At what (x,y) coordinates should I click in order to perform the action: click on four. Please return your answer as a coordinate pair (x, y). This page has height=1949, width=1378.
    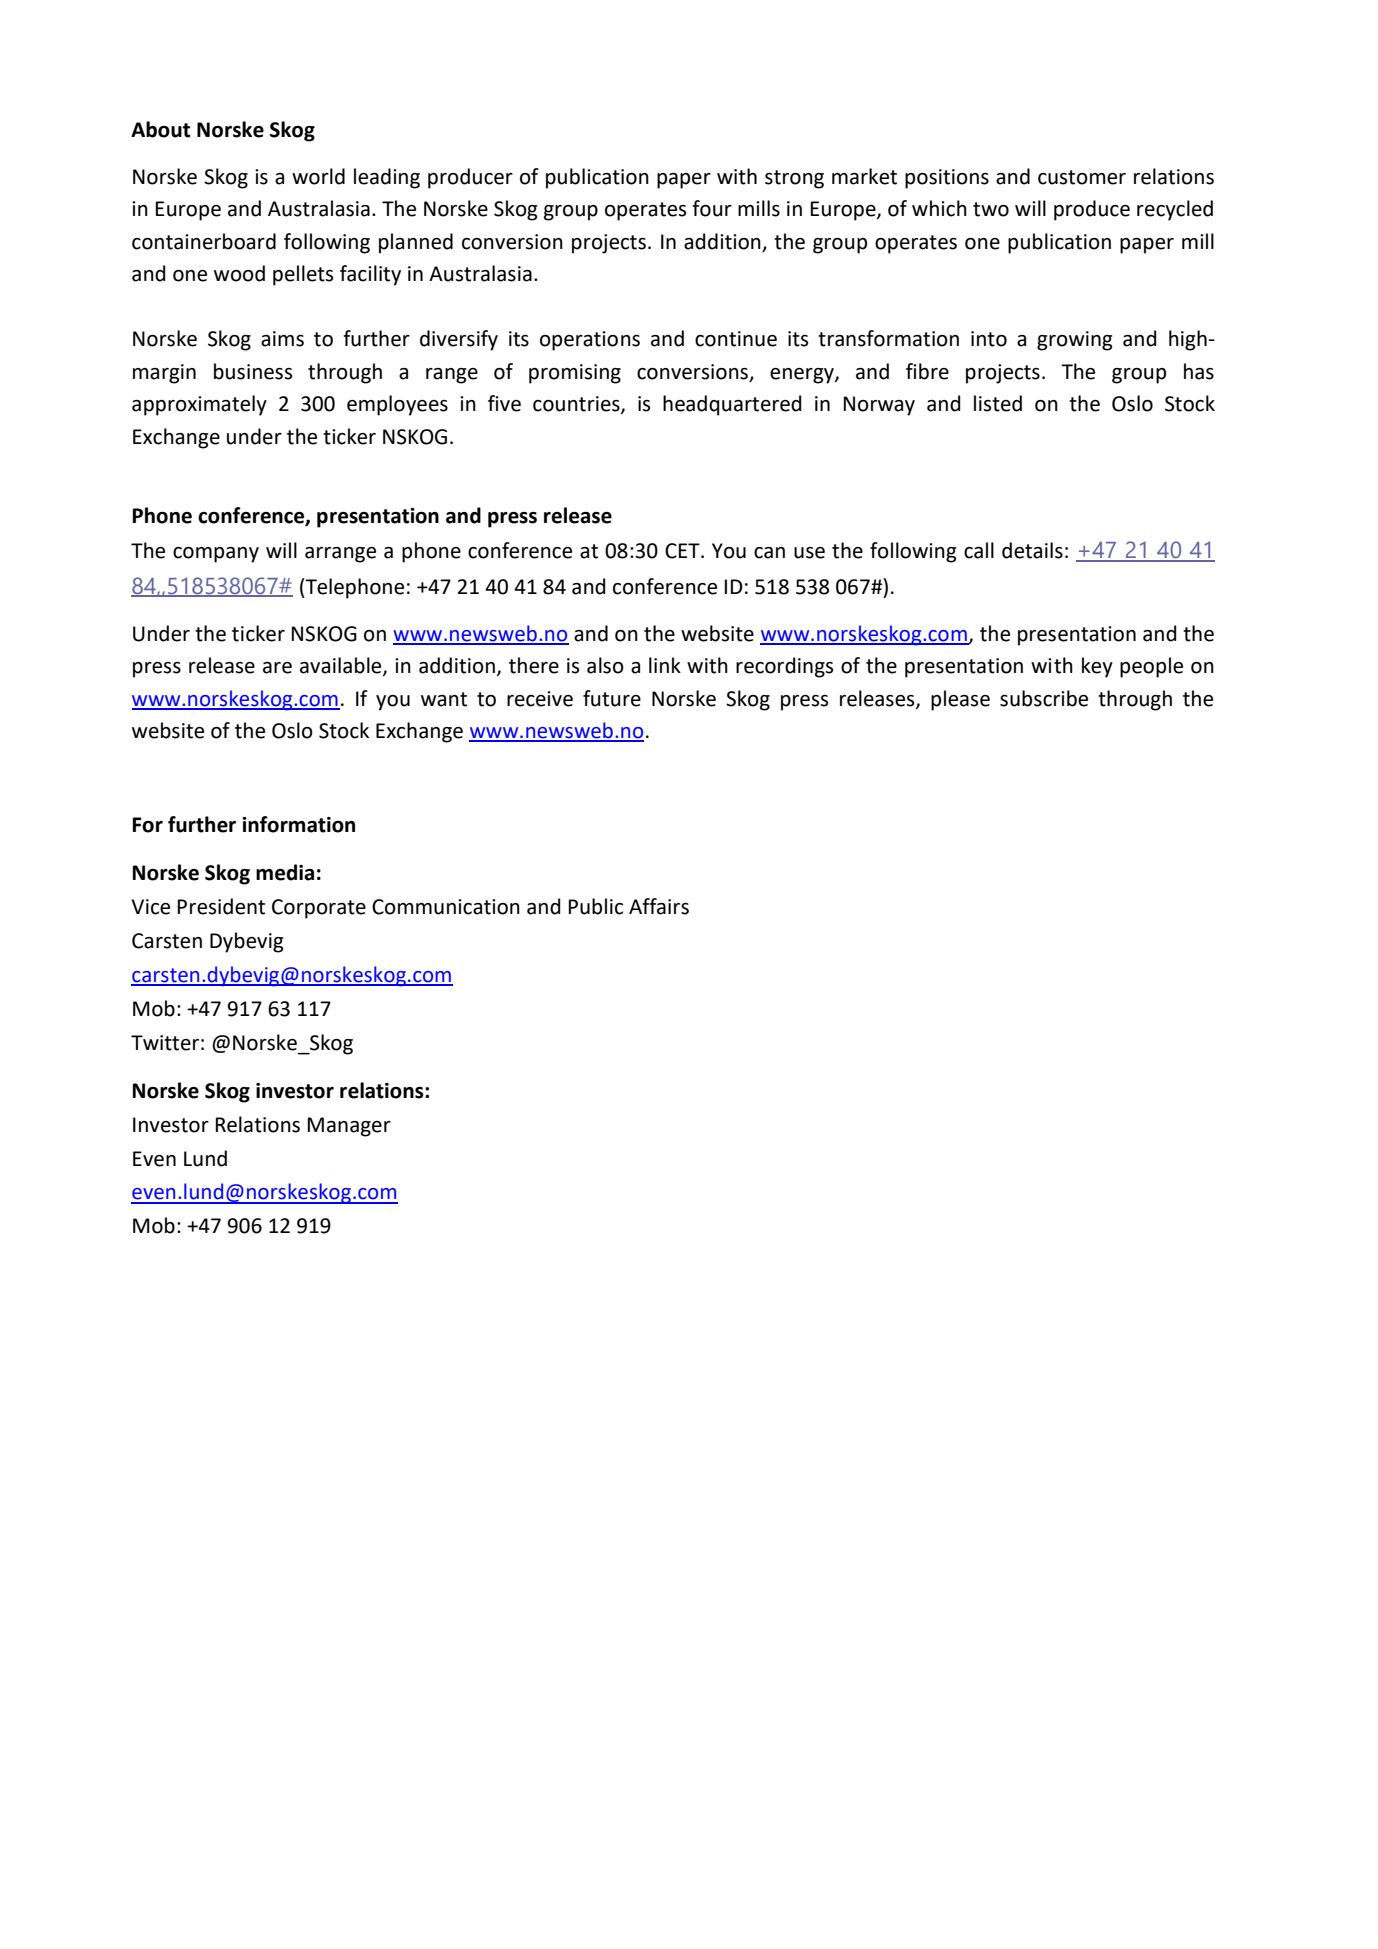
    Looking at the image, I should click on (712, 208).
